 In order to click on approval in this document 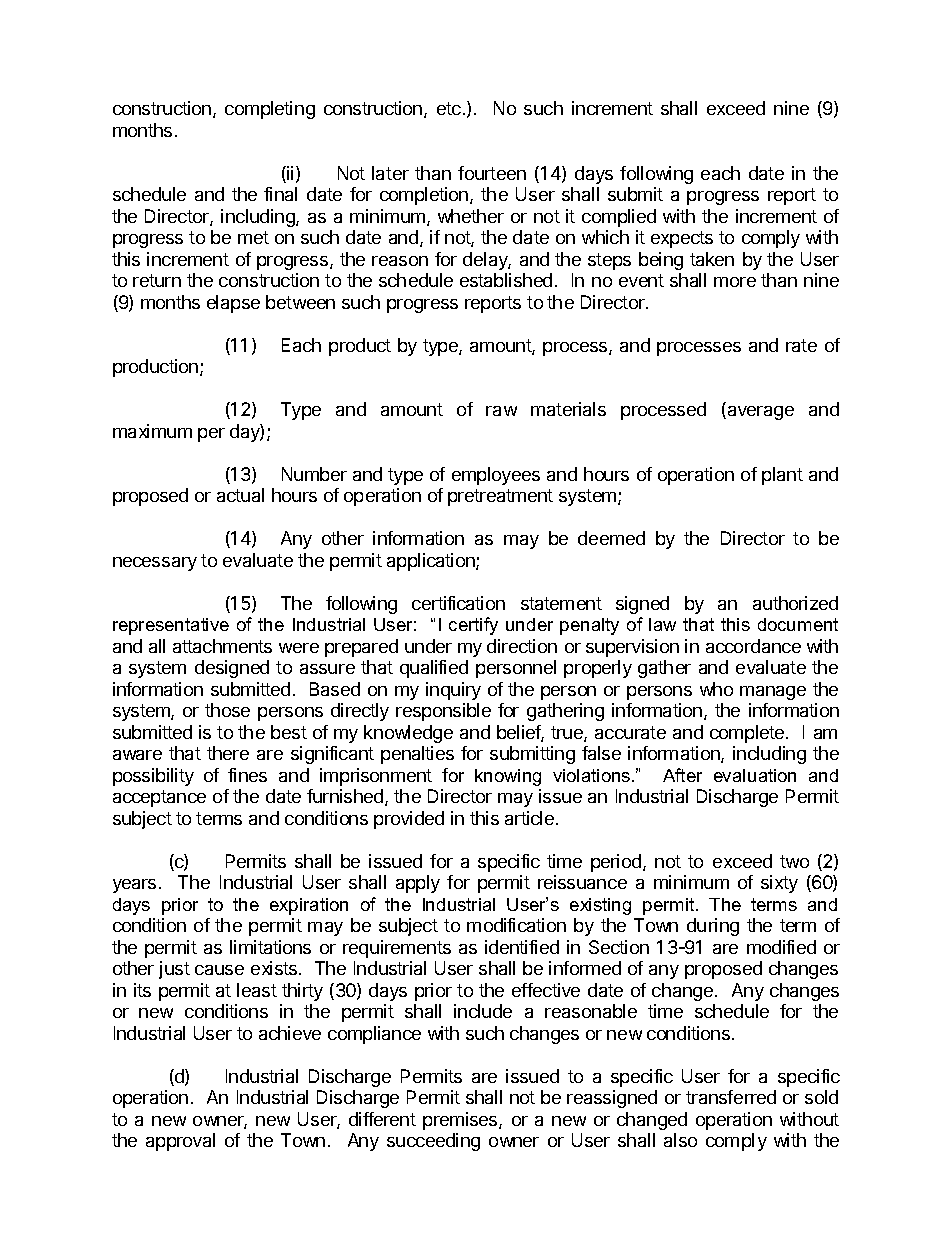, I will do `click(180, 1142)`.
